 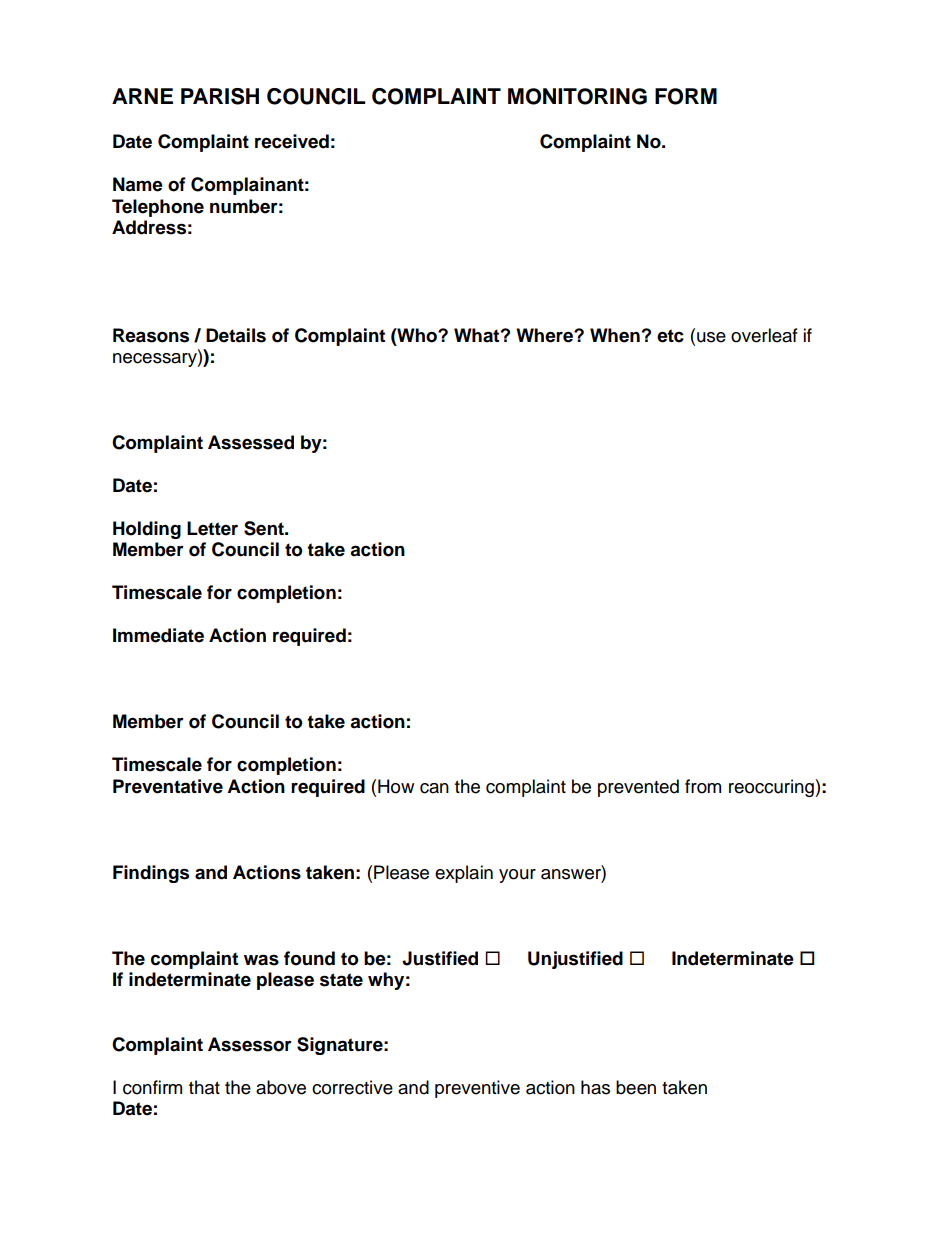 What do you see at coordinates (638, 788) in the screenshot?
I see `prevented` at bounding box center [638, 788].
